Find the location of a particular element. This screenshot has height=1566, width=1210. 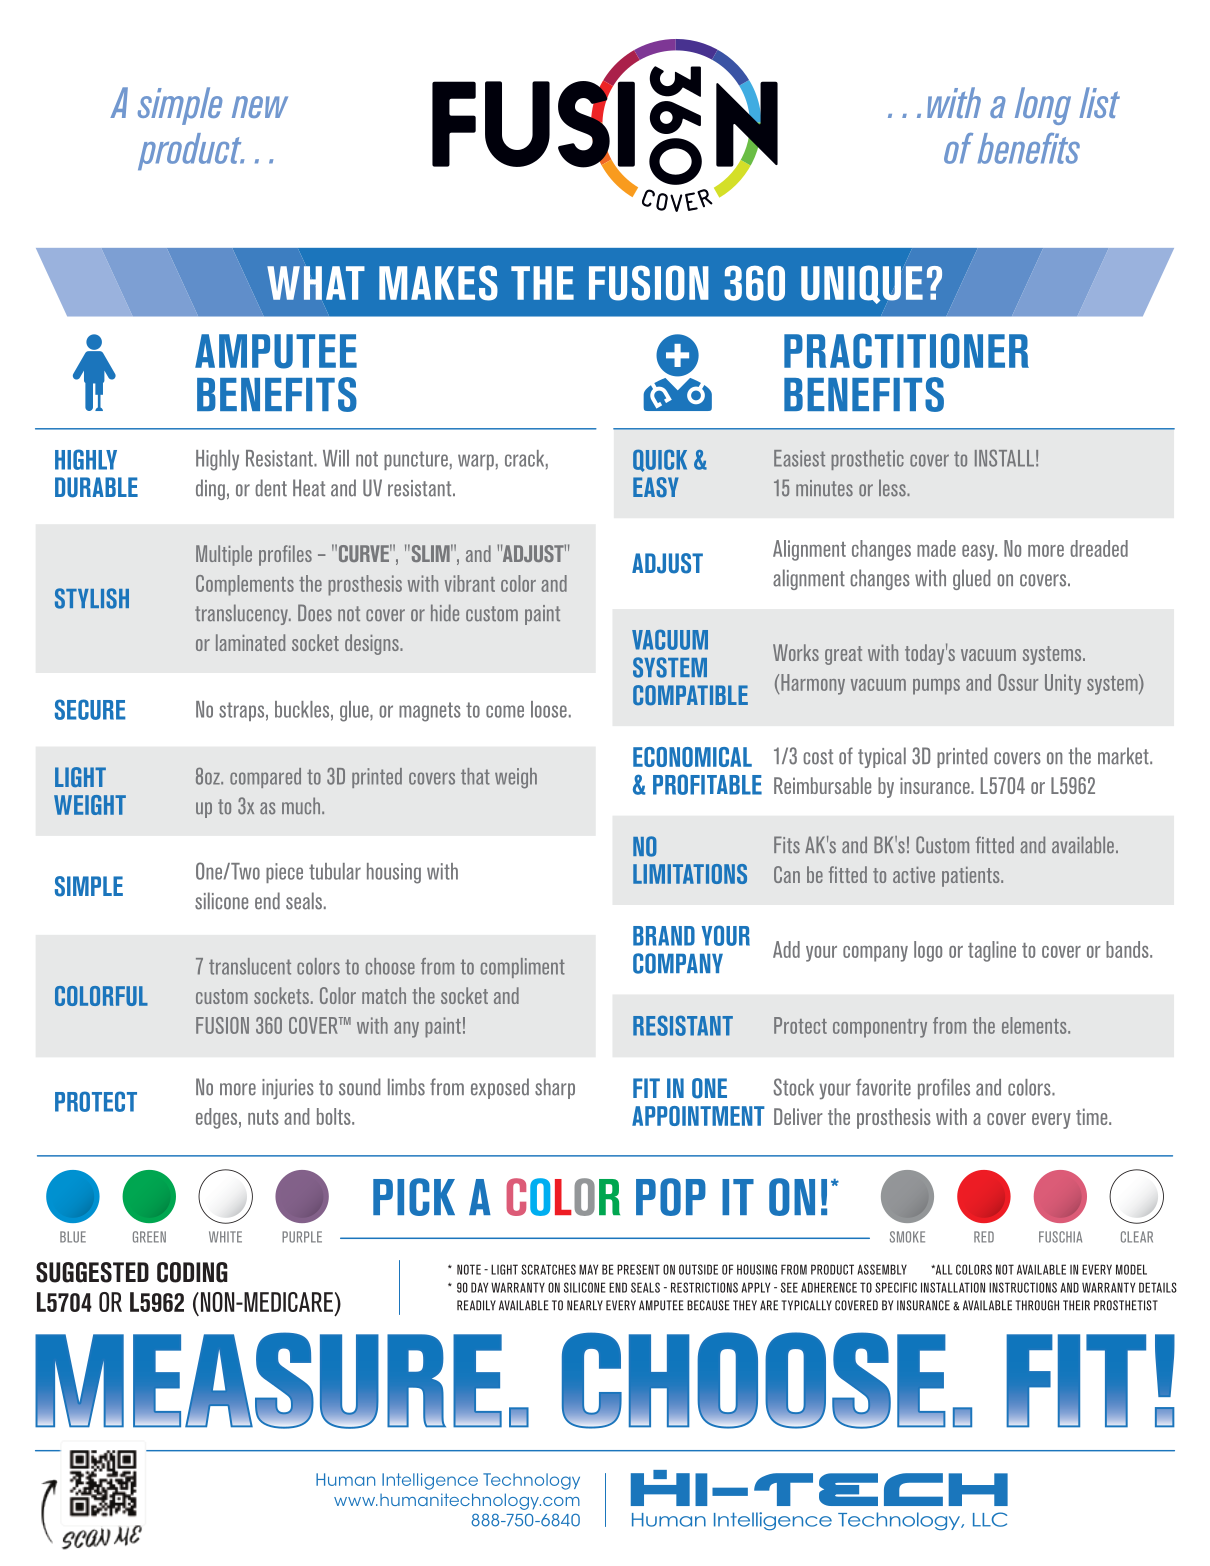

Unity is located at coordinates (1063, 684).
